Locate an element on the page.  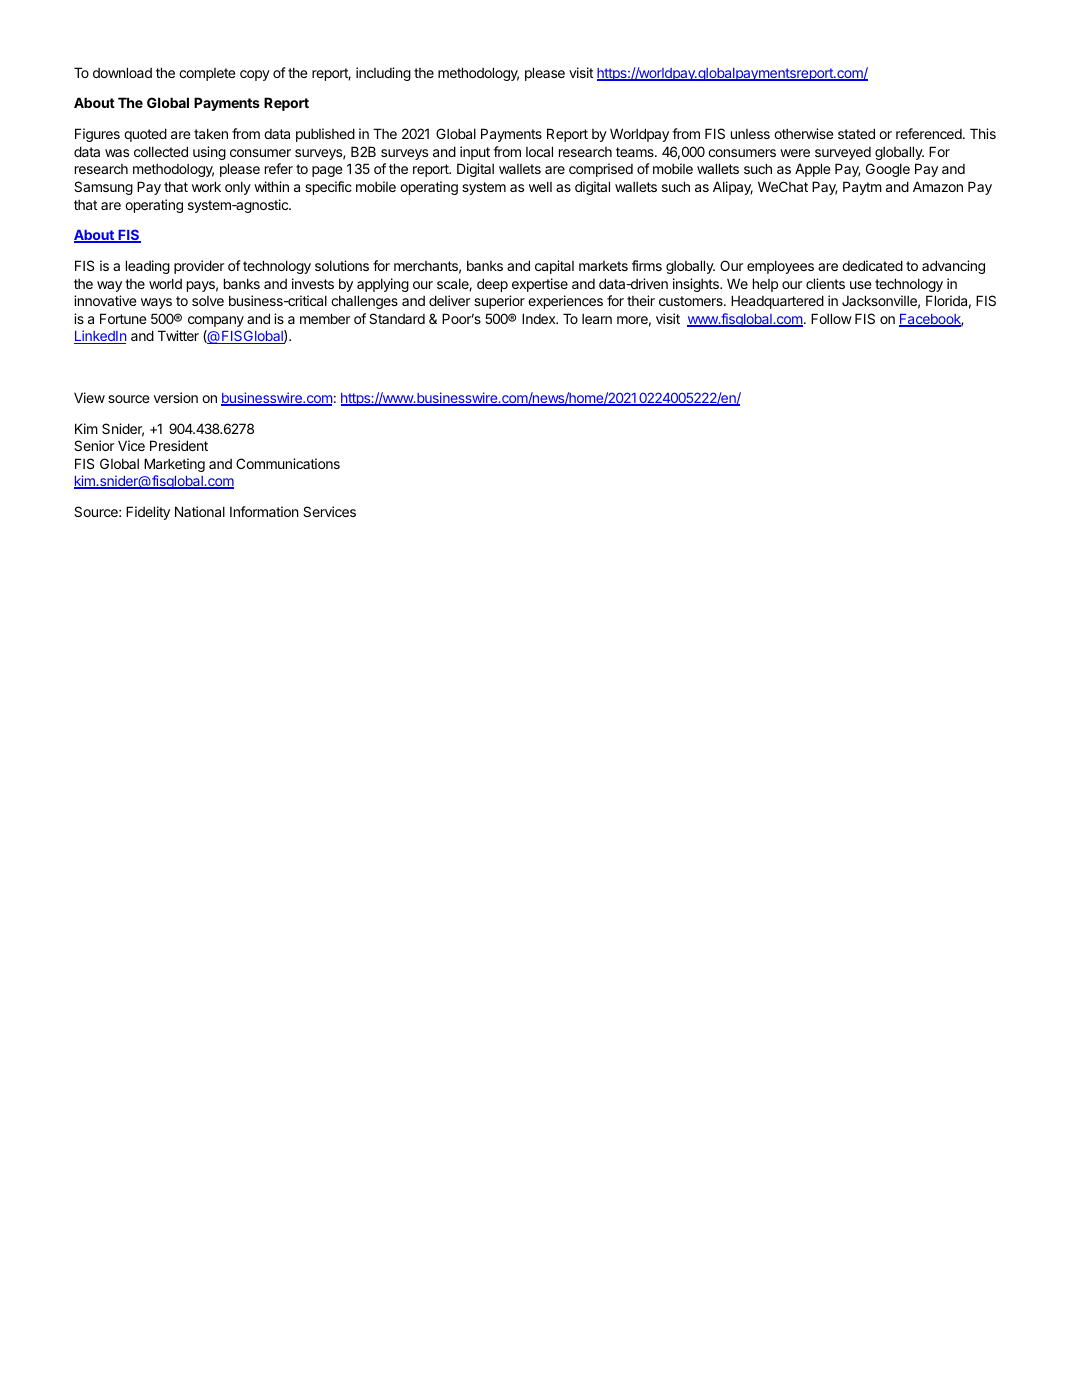
National is located at coordinates (200, 511).
